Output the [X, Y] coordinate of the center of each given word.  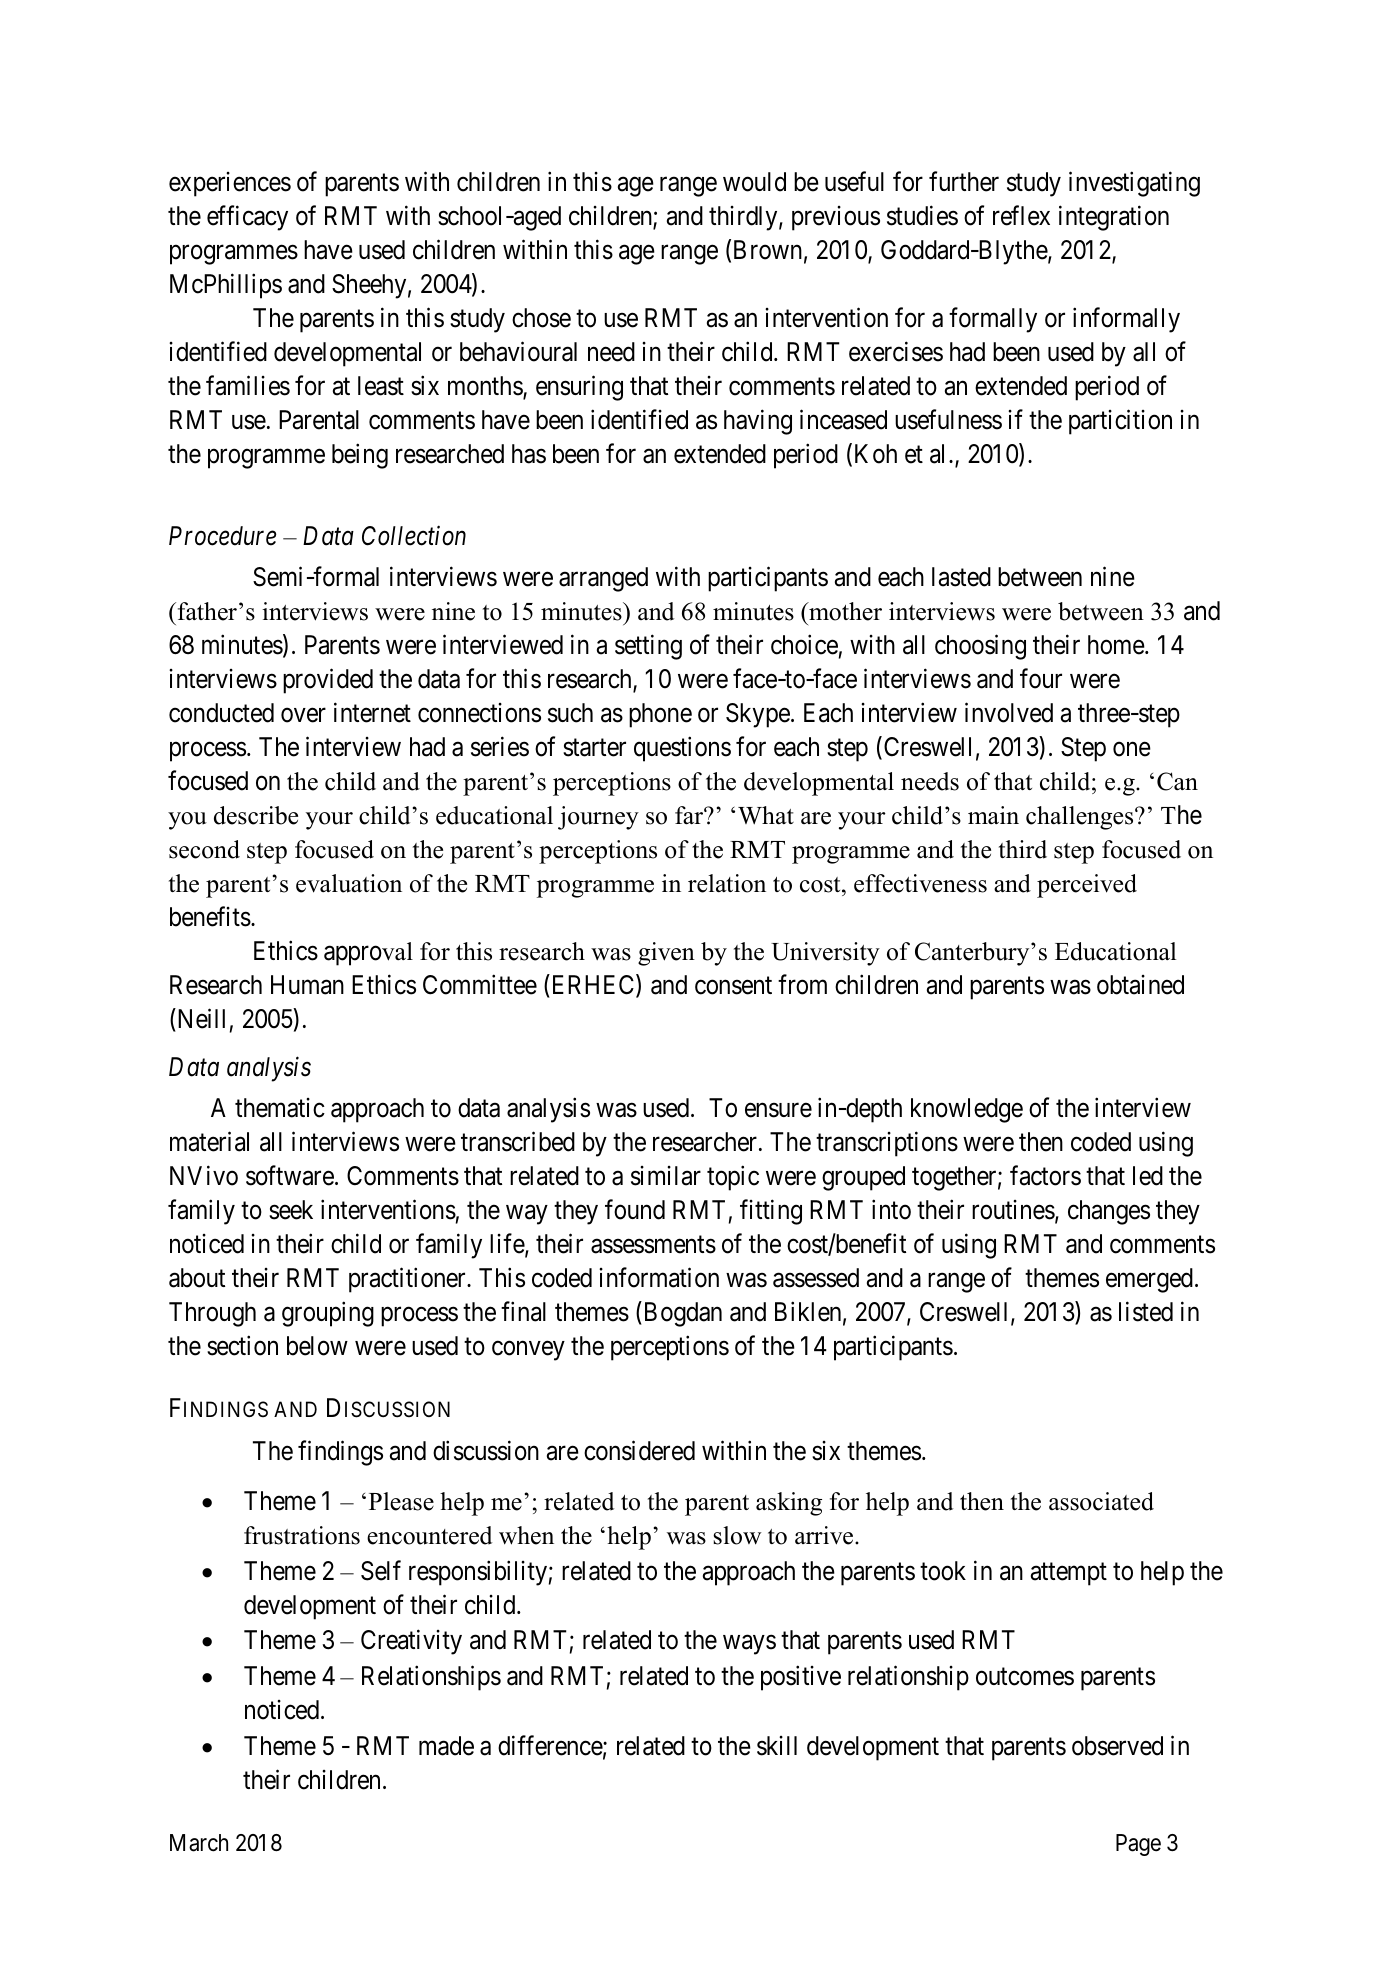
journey [598, 818]
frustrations [302, 1535]
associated [1101, 1501]
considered [639, 1450]
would [754, 182]
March [199, 1843]
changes [1109, 1212]
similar [666, 1176]
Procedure [223, 536]
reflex [1021, 215]
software [290, 1175]
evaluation [349, 883]
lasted [961, 577]
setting [648, 647]
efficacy [247, 218]
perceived [1087, 886]
